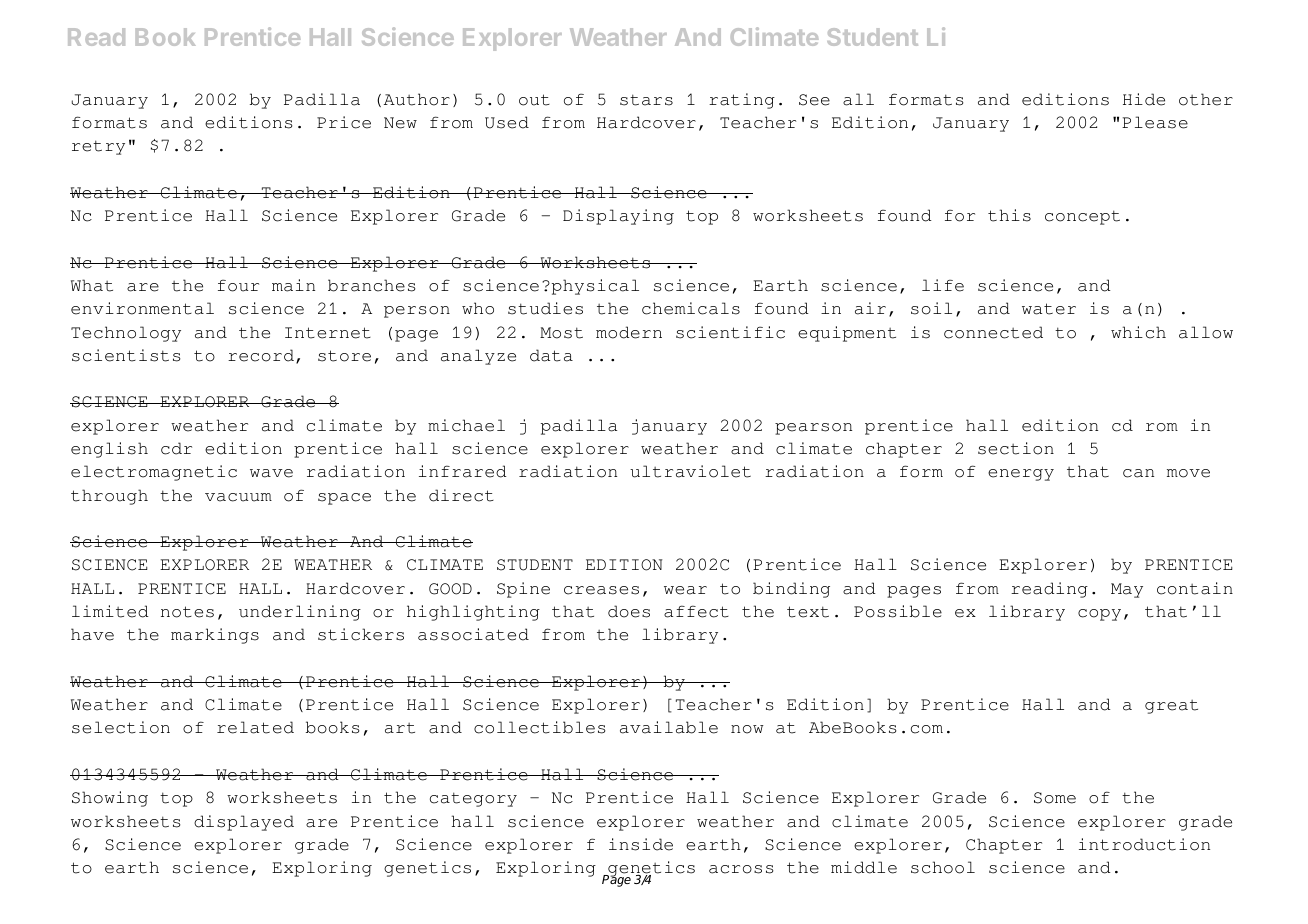 This screenshot has height=924, width=1308. I want to click on ultraviolet, so click(690, 471).
